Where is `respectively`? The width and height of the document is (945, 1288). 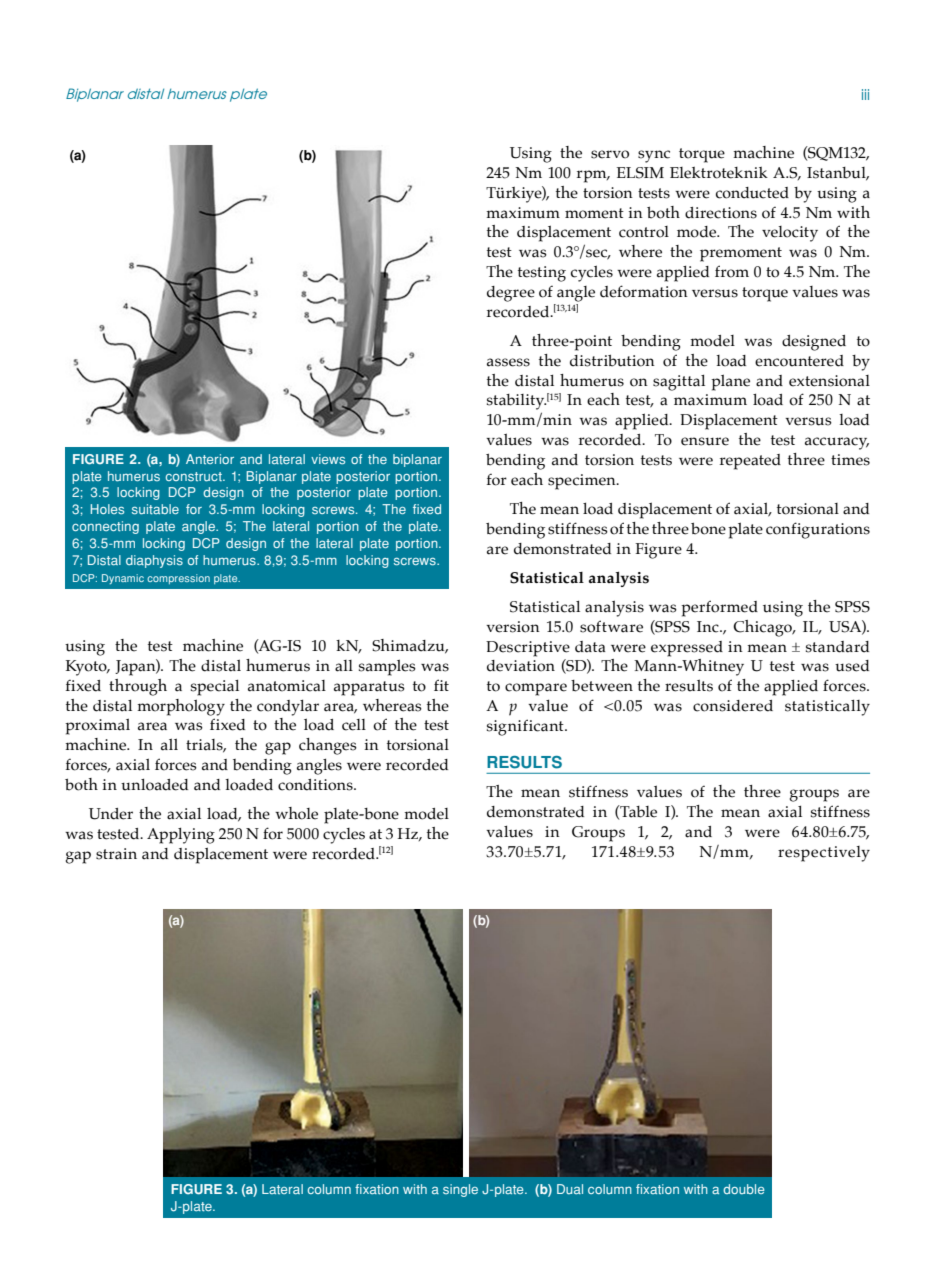 respectively is located at coordinates (824, 854).
